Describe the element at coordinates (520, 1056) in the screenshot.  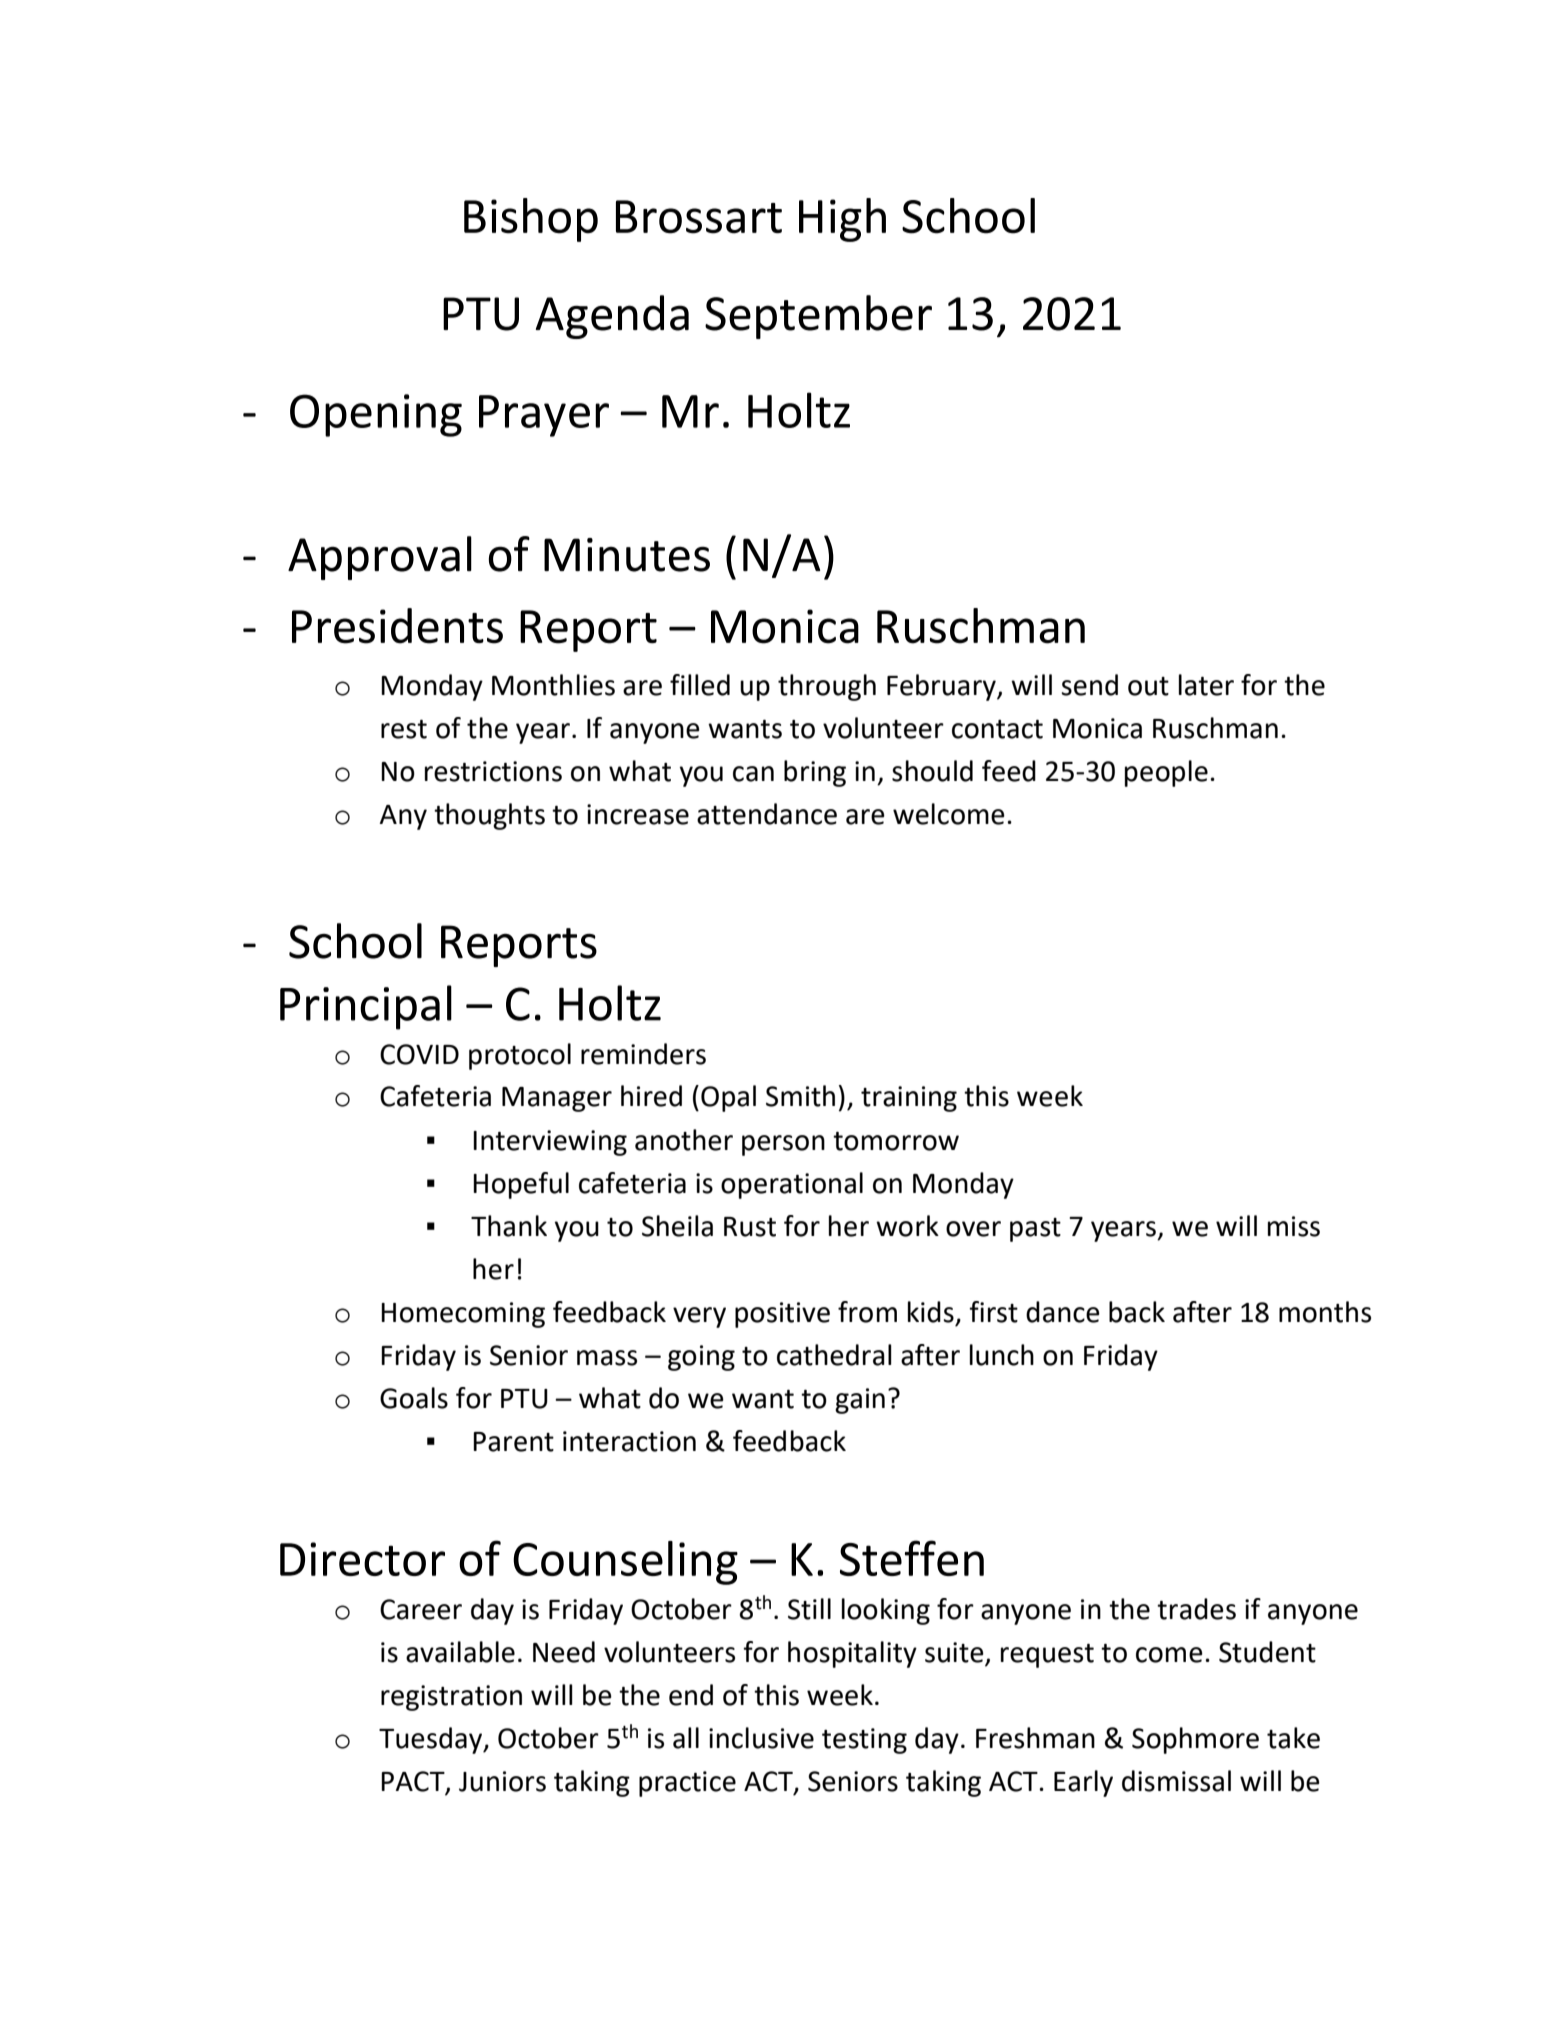
I see `protocol` at that location.
